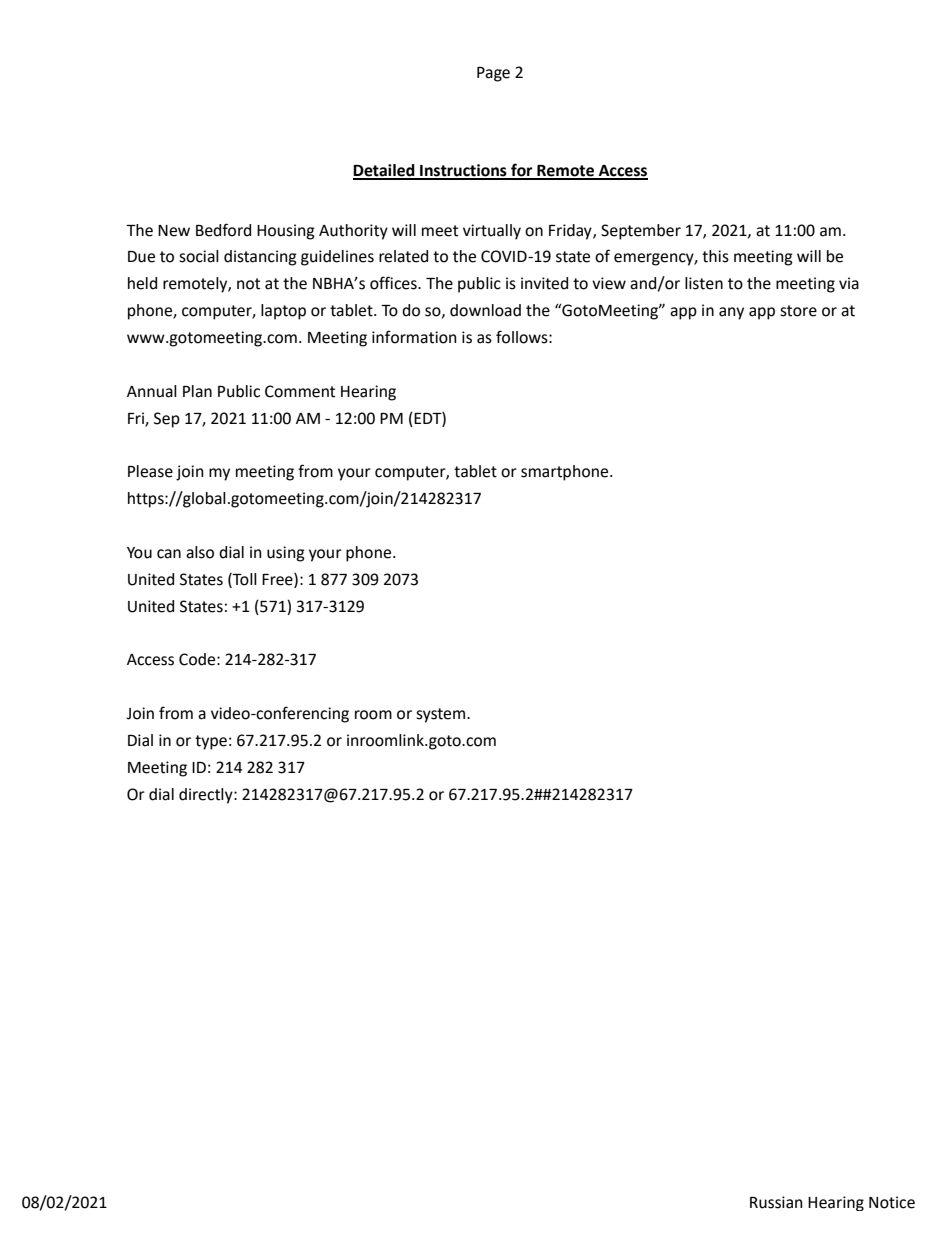  Describe the element at coordinates (892, 1202) in the page. I see `Notice` at that location.
